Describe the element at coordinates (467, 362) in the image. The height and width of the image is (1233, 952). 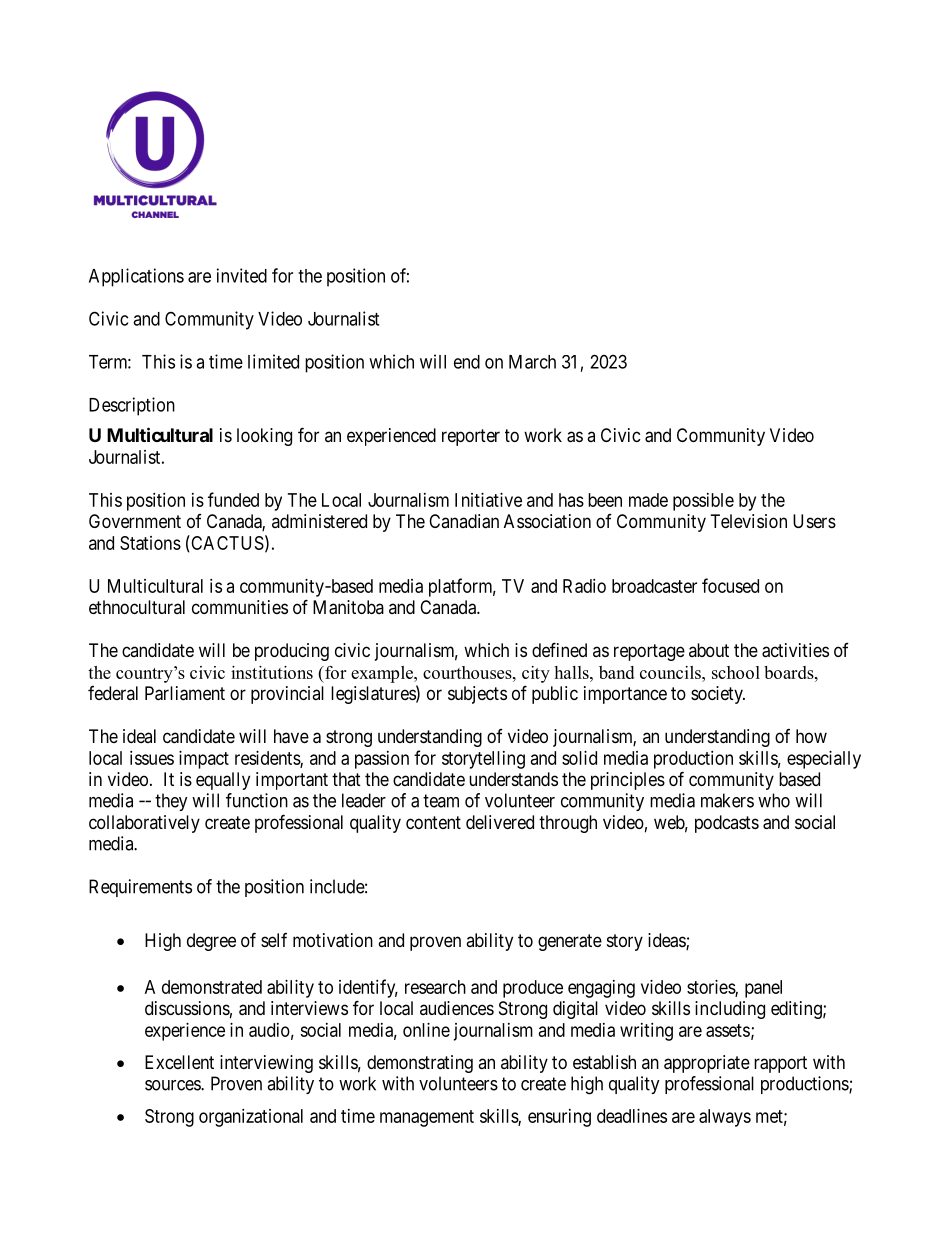
I see `end` at that location.
